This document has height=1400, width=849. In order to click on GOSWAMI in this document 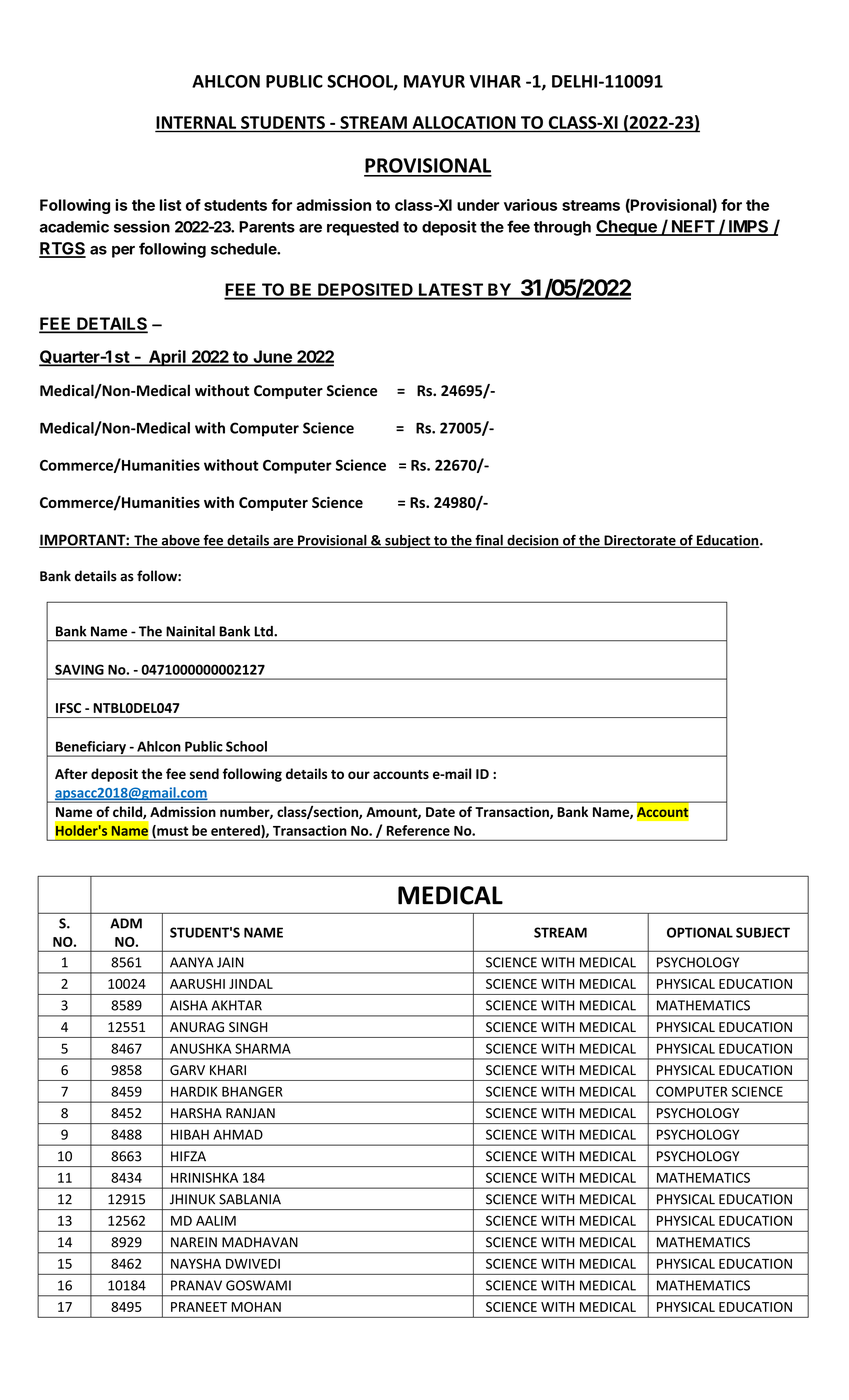, I will do `click(258, 1285)`.
